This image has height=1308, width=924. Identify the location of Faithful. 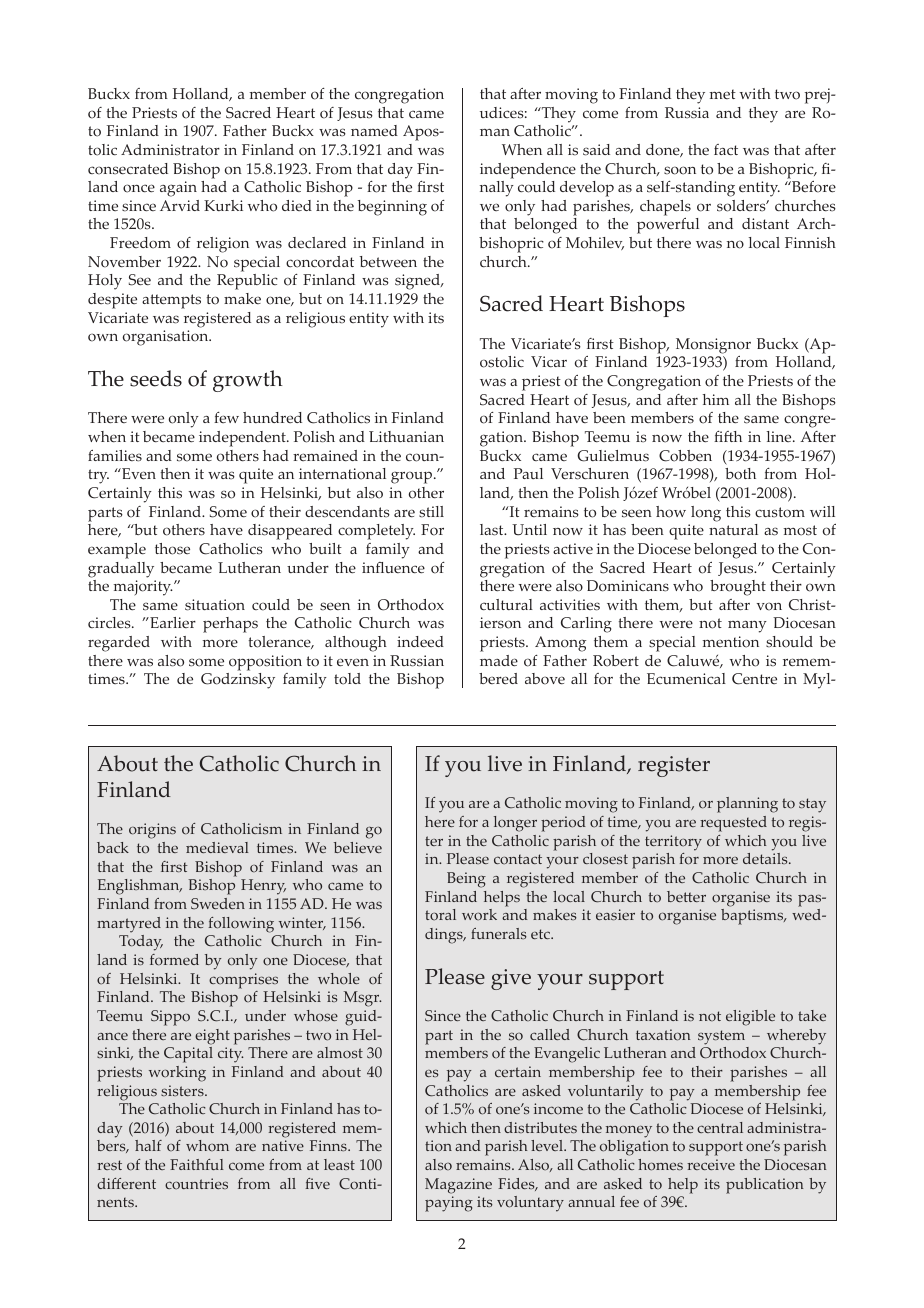
(197, 1164).
